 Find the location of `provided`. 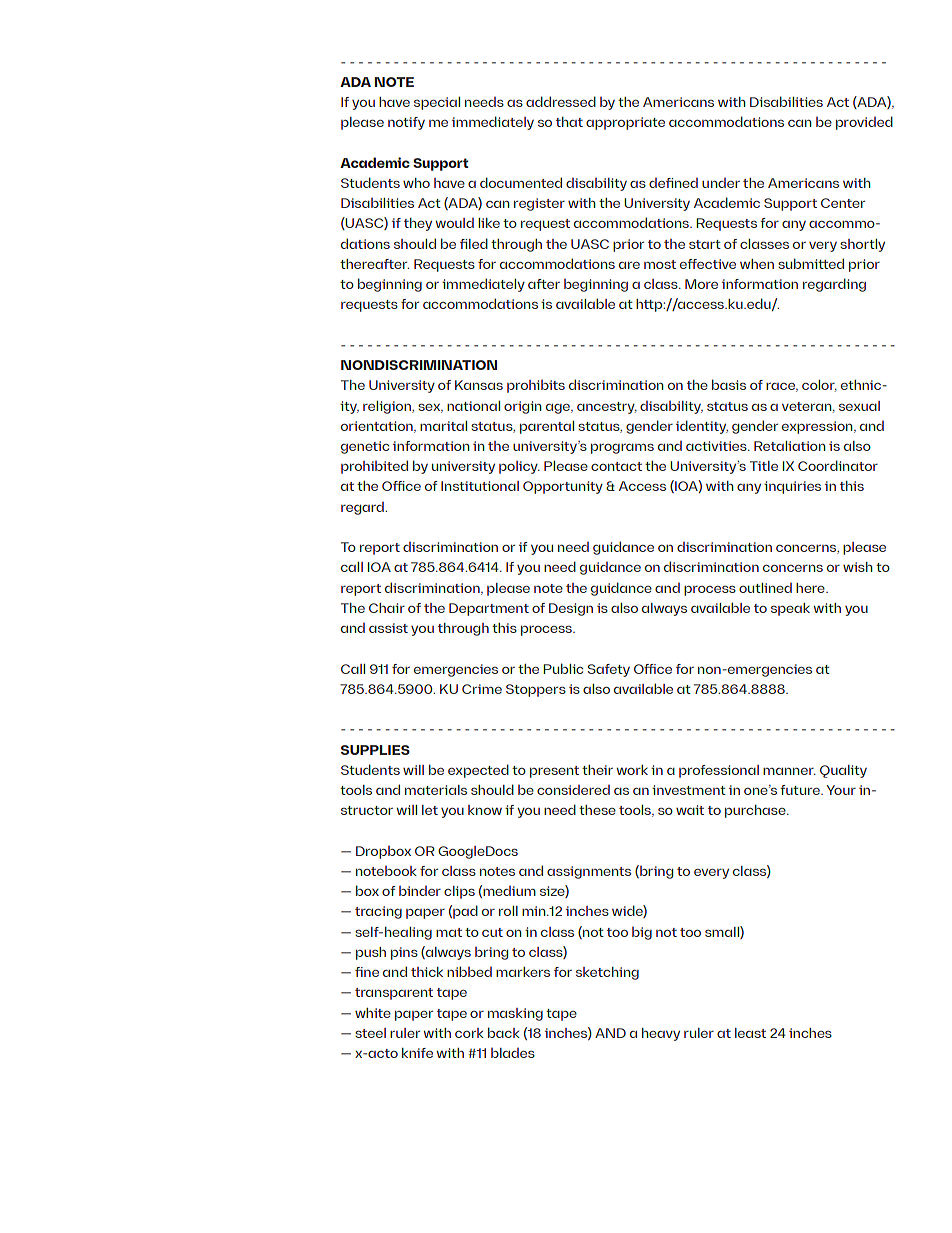

provided is located at coordinates (864, 123).
